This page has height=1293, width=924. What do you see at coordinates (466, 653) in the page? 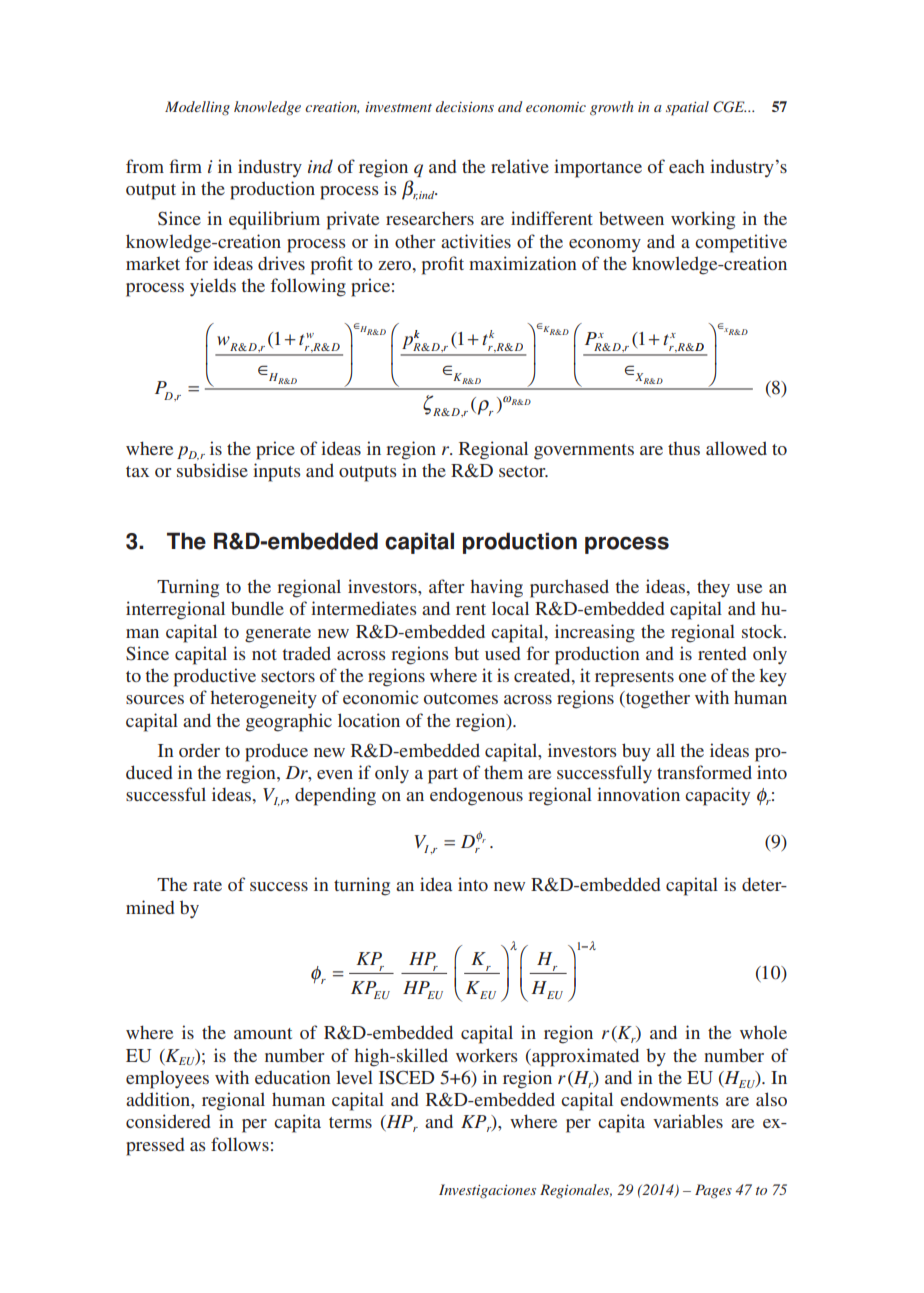
I see `but` at bounding box center [466, 653].
